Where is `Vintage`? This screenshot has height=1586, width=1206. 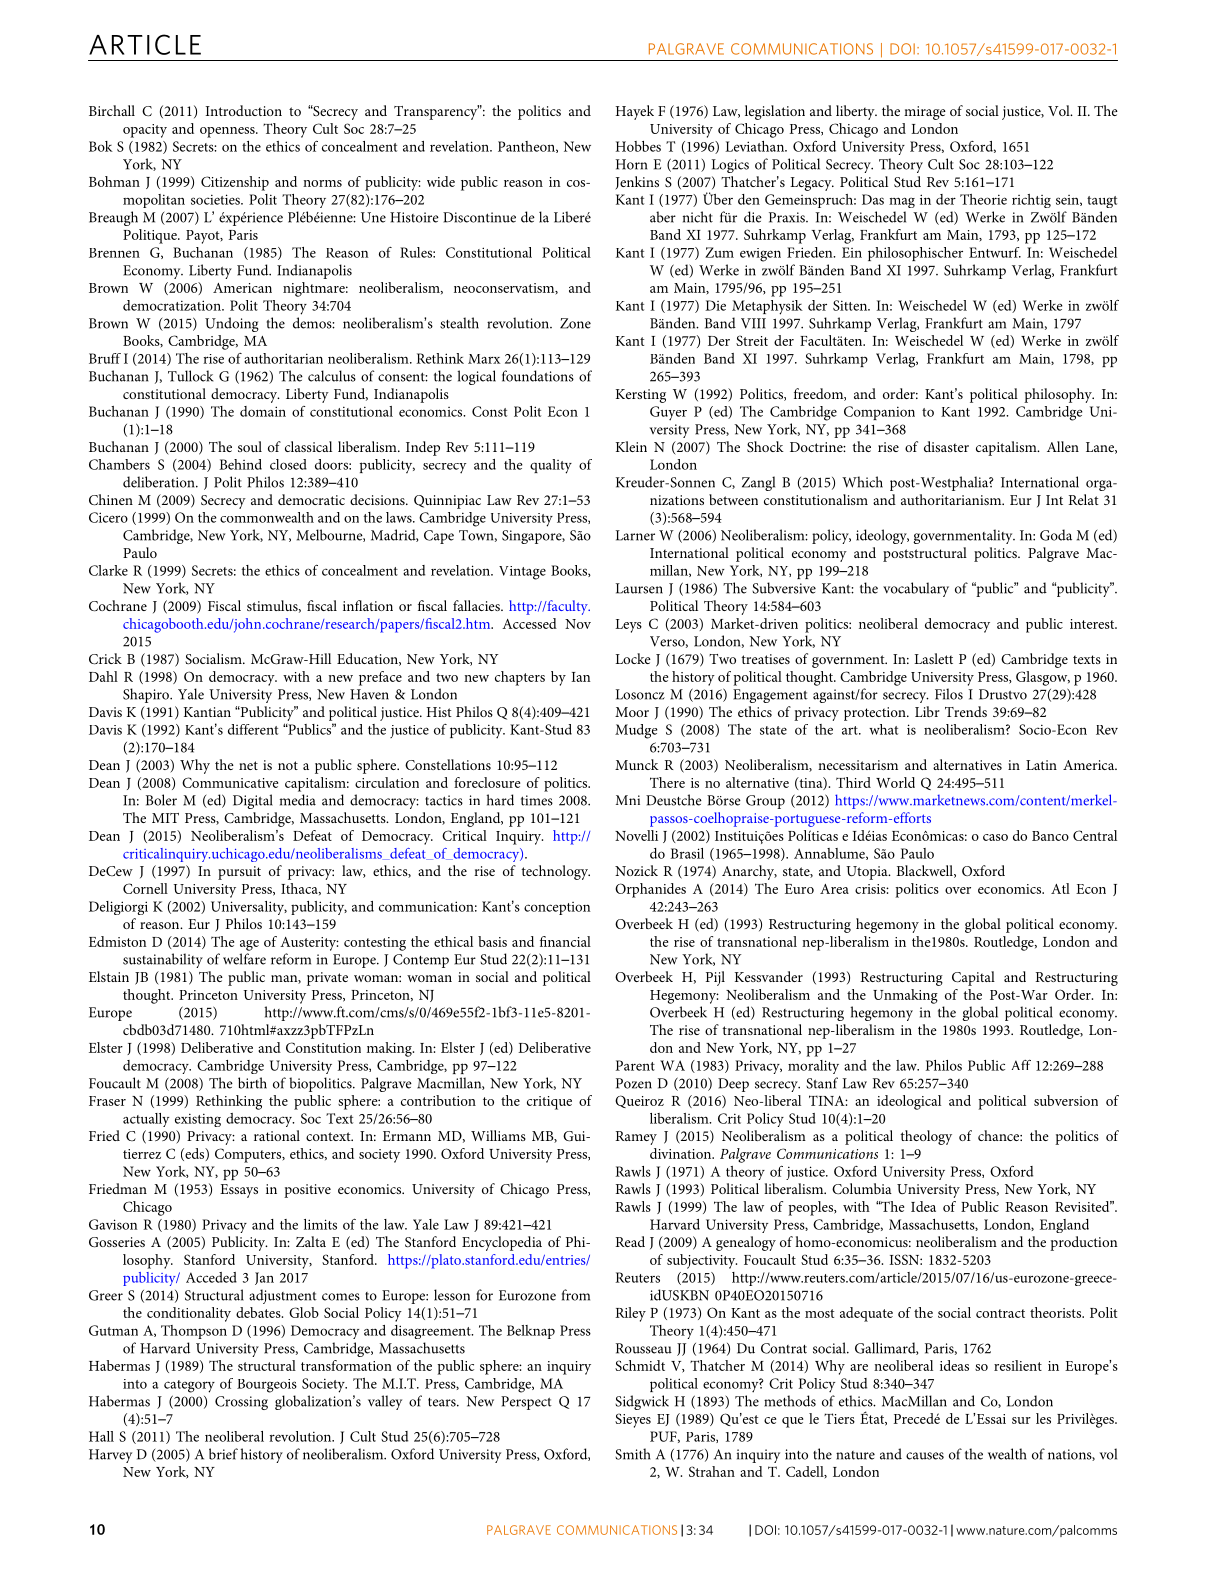
Vintage is located at coordinates (522, 573).
